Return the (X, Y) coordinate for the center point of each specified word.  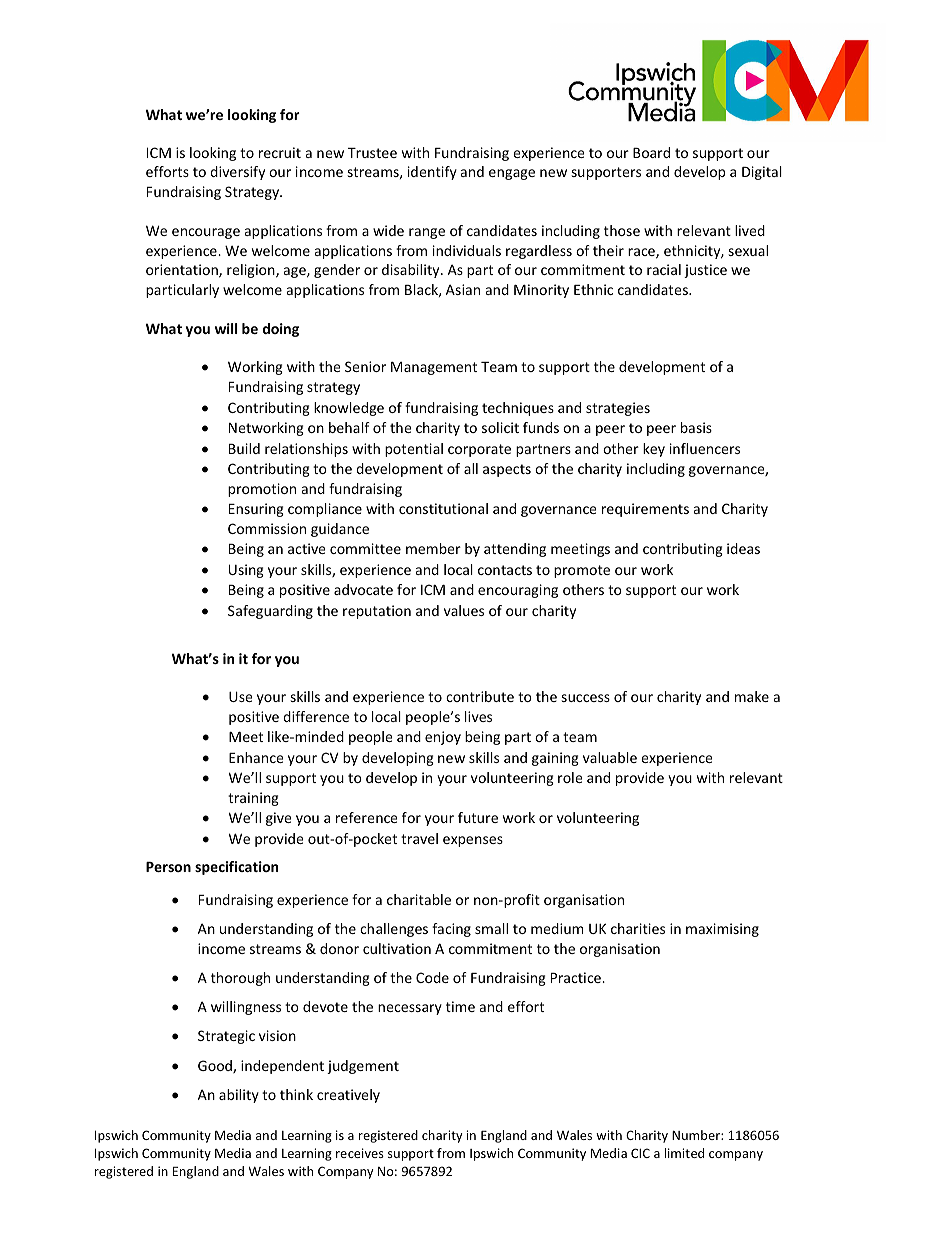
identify (432, 173)
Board (651, 152)
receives (360, 1153)
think (296, 1094)
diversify (237, 173)
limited (684, 1153)
